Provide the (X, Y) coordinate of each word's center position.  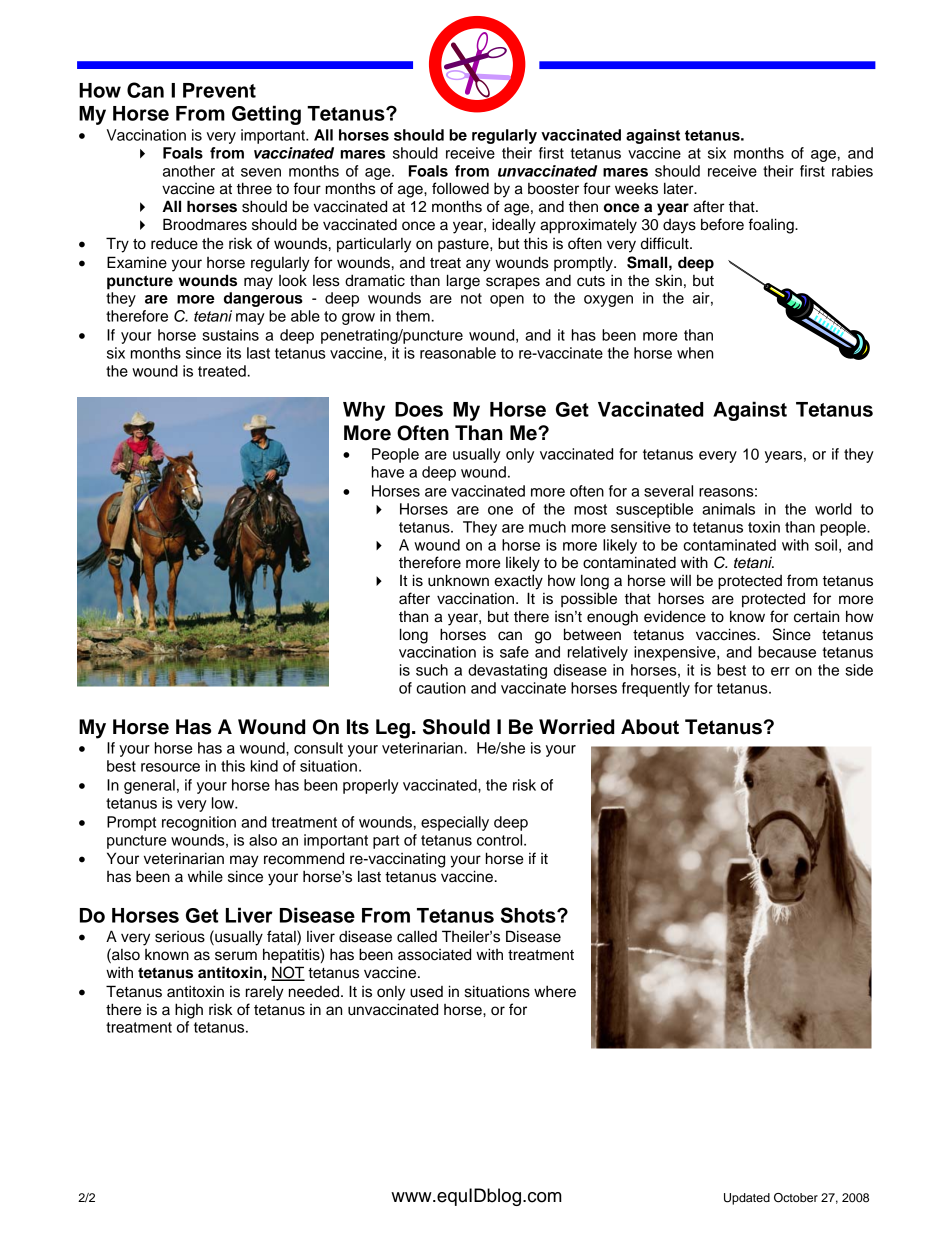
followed (460, 188)
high (189, 1011)
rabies (852, 171)
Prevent (219, 90)
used (426, 992)
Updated (747, 1199)
